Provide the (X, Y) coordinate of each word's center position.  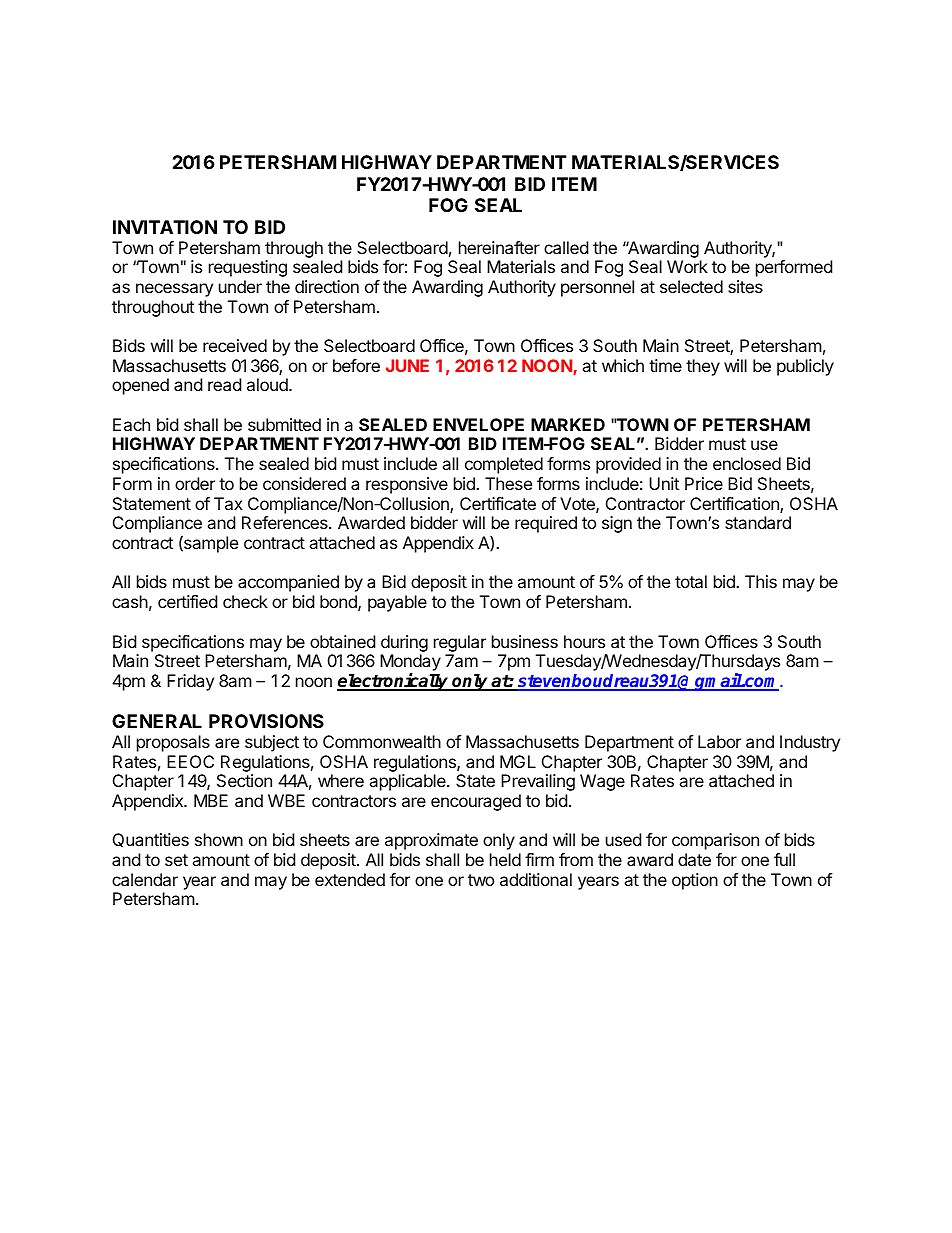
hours (584, 641)
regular (460, 643)
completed (504, 465)
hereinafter (499, 247)
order (195, 483)
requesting (248, 268)
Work (687, 266)
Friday (190, 682)
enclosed (747, 463)
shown (219, 839)
